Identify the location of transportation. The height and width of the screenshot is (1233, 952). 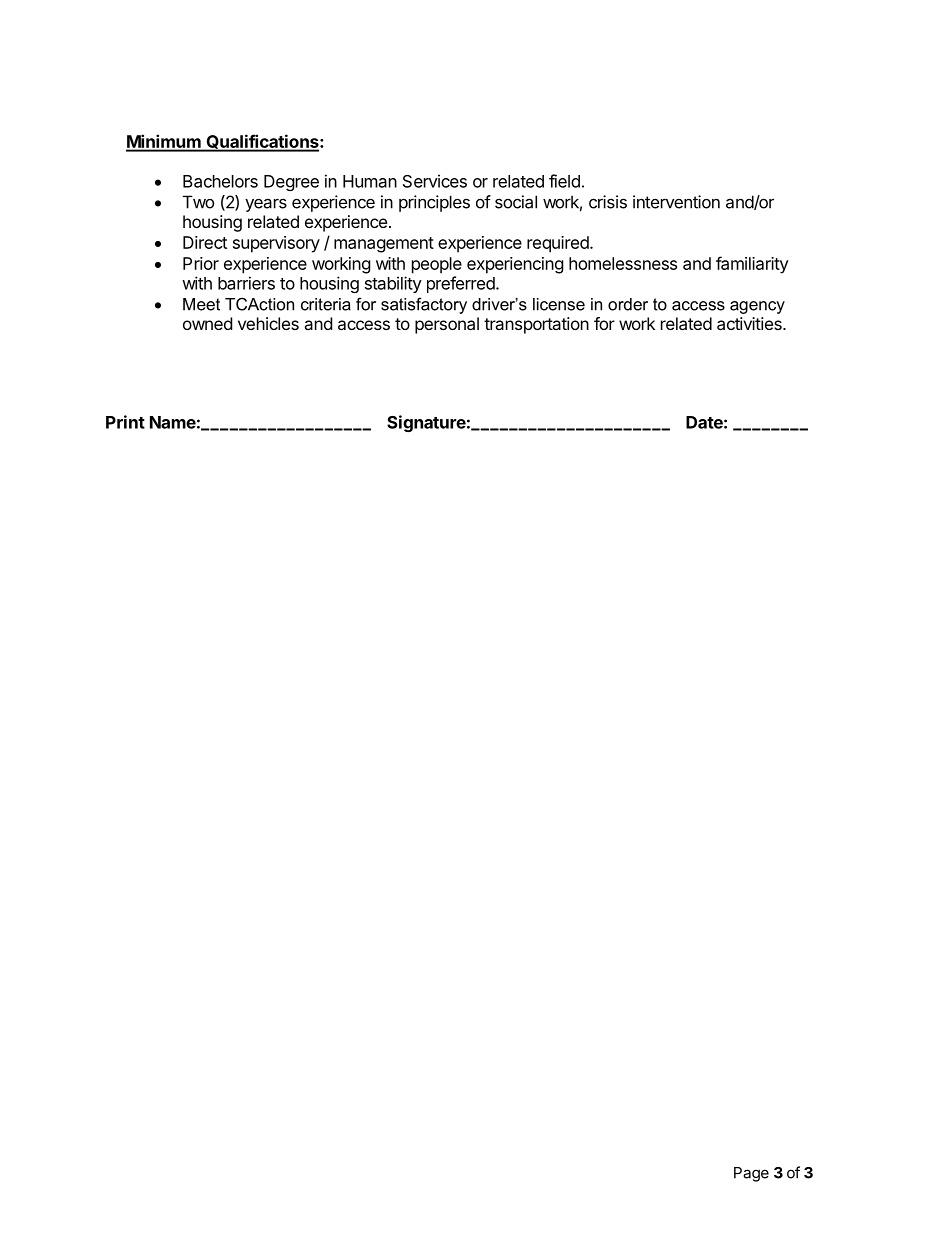
(536, 325).
